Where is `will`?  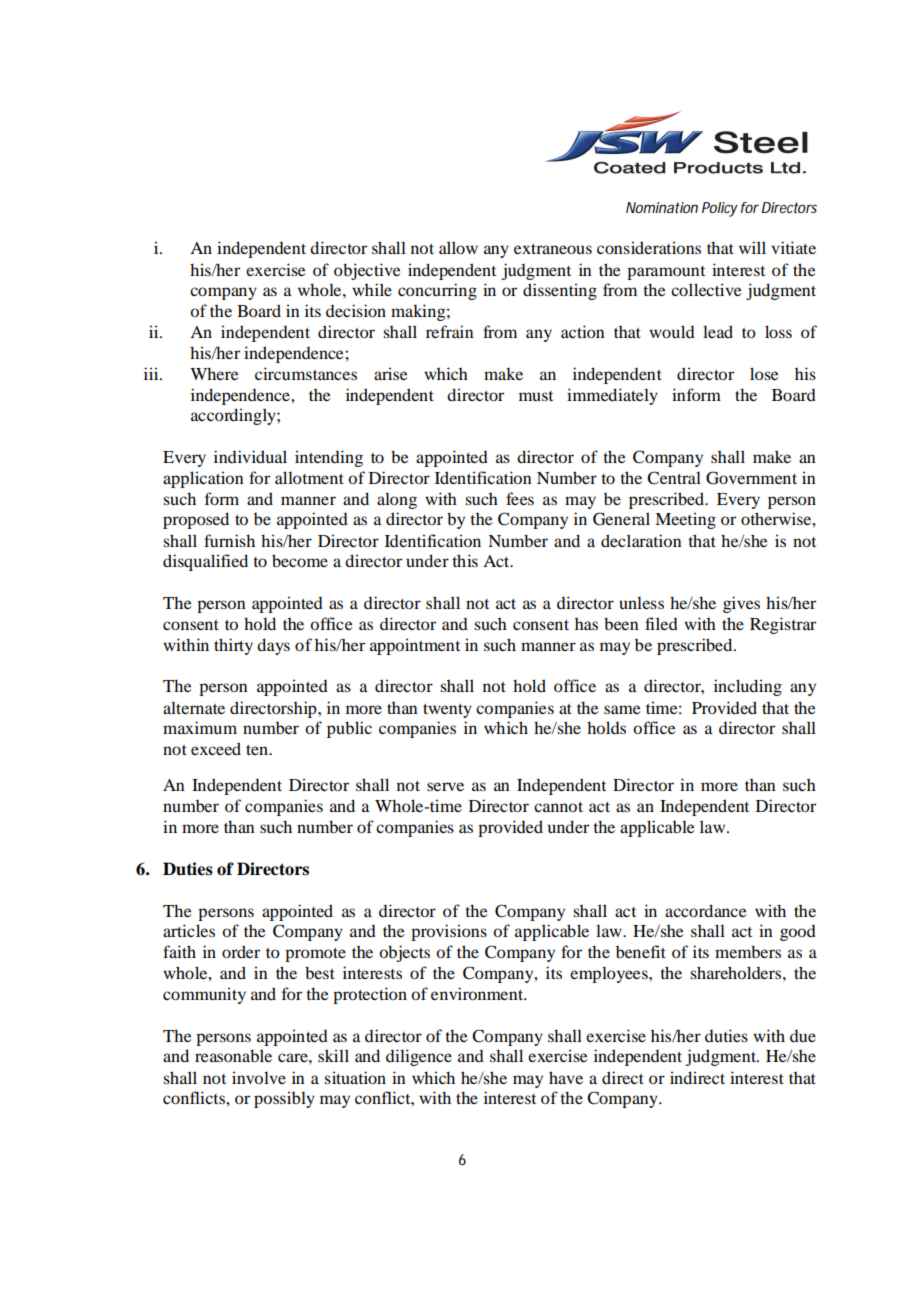 will is located at coordinates (752, 247).
